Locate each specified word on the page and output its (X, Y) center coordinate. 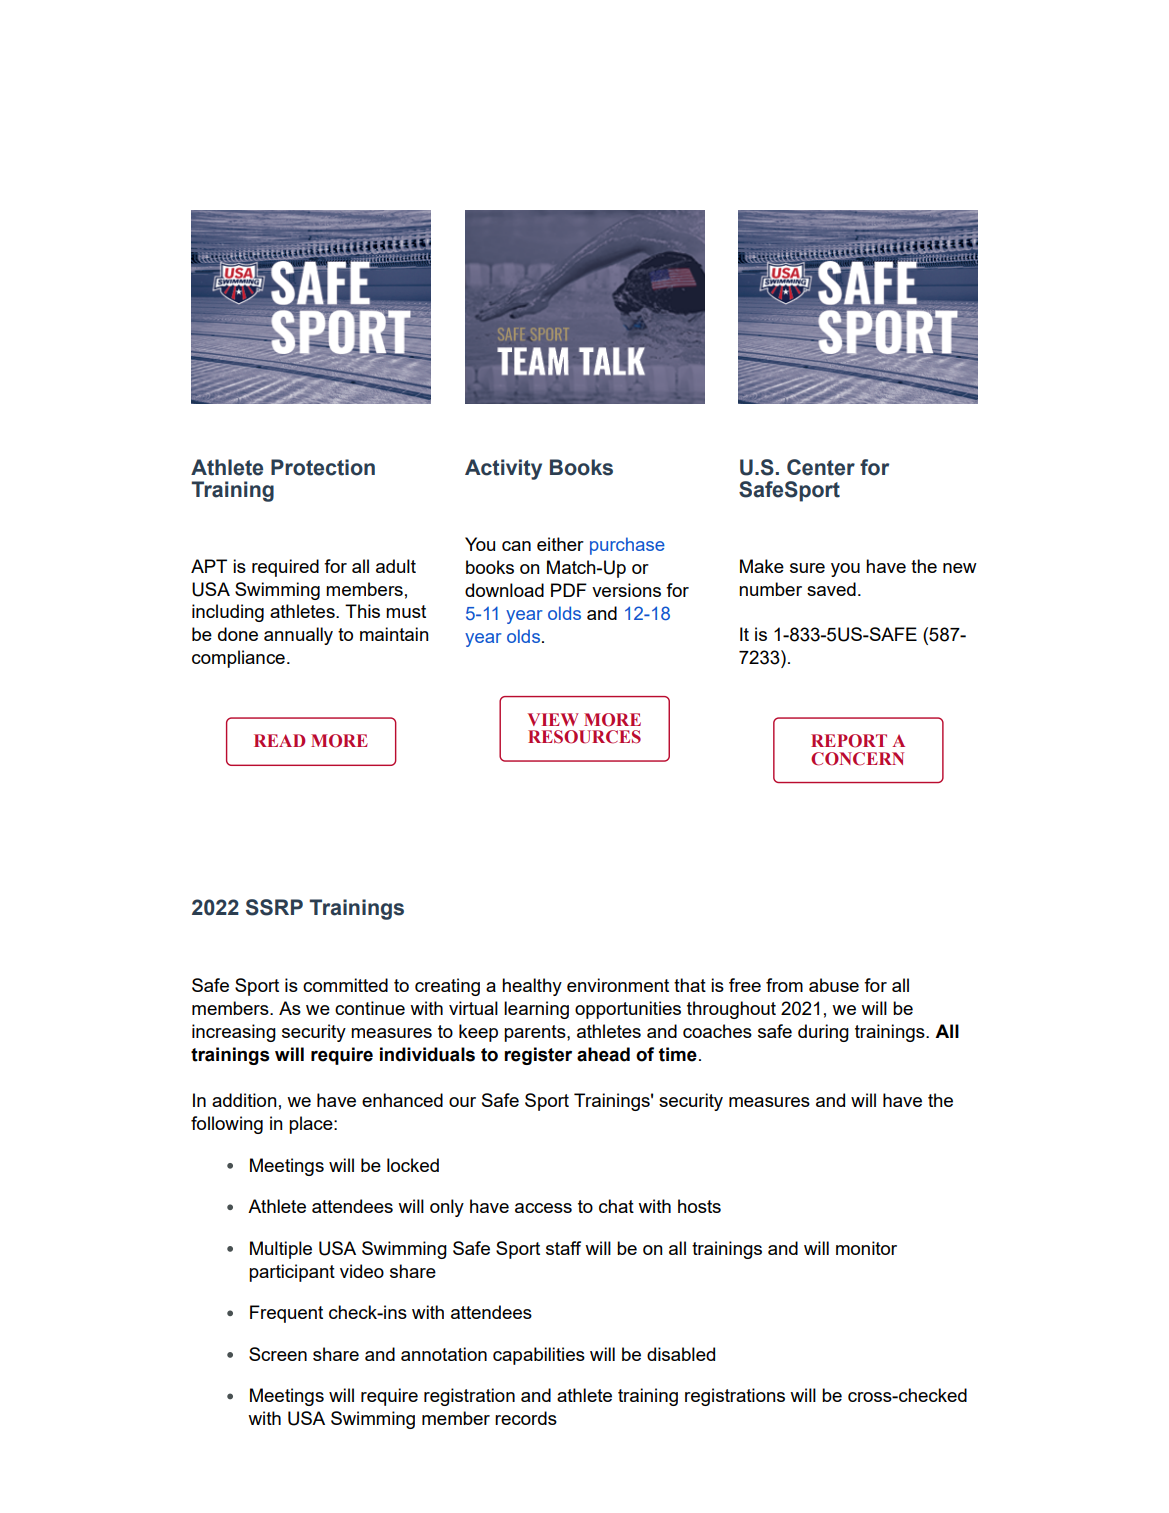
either (560, 544)
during (823, 1033)
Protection (323, 467)
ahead (603, 1054)
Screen (278, 1354)
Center (821, 467)
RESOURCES (584, 737)
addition (244, 1100)
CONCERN (857, 759)
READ (279, 740)
